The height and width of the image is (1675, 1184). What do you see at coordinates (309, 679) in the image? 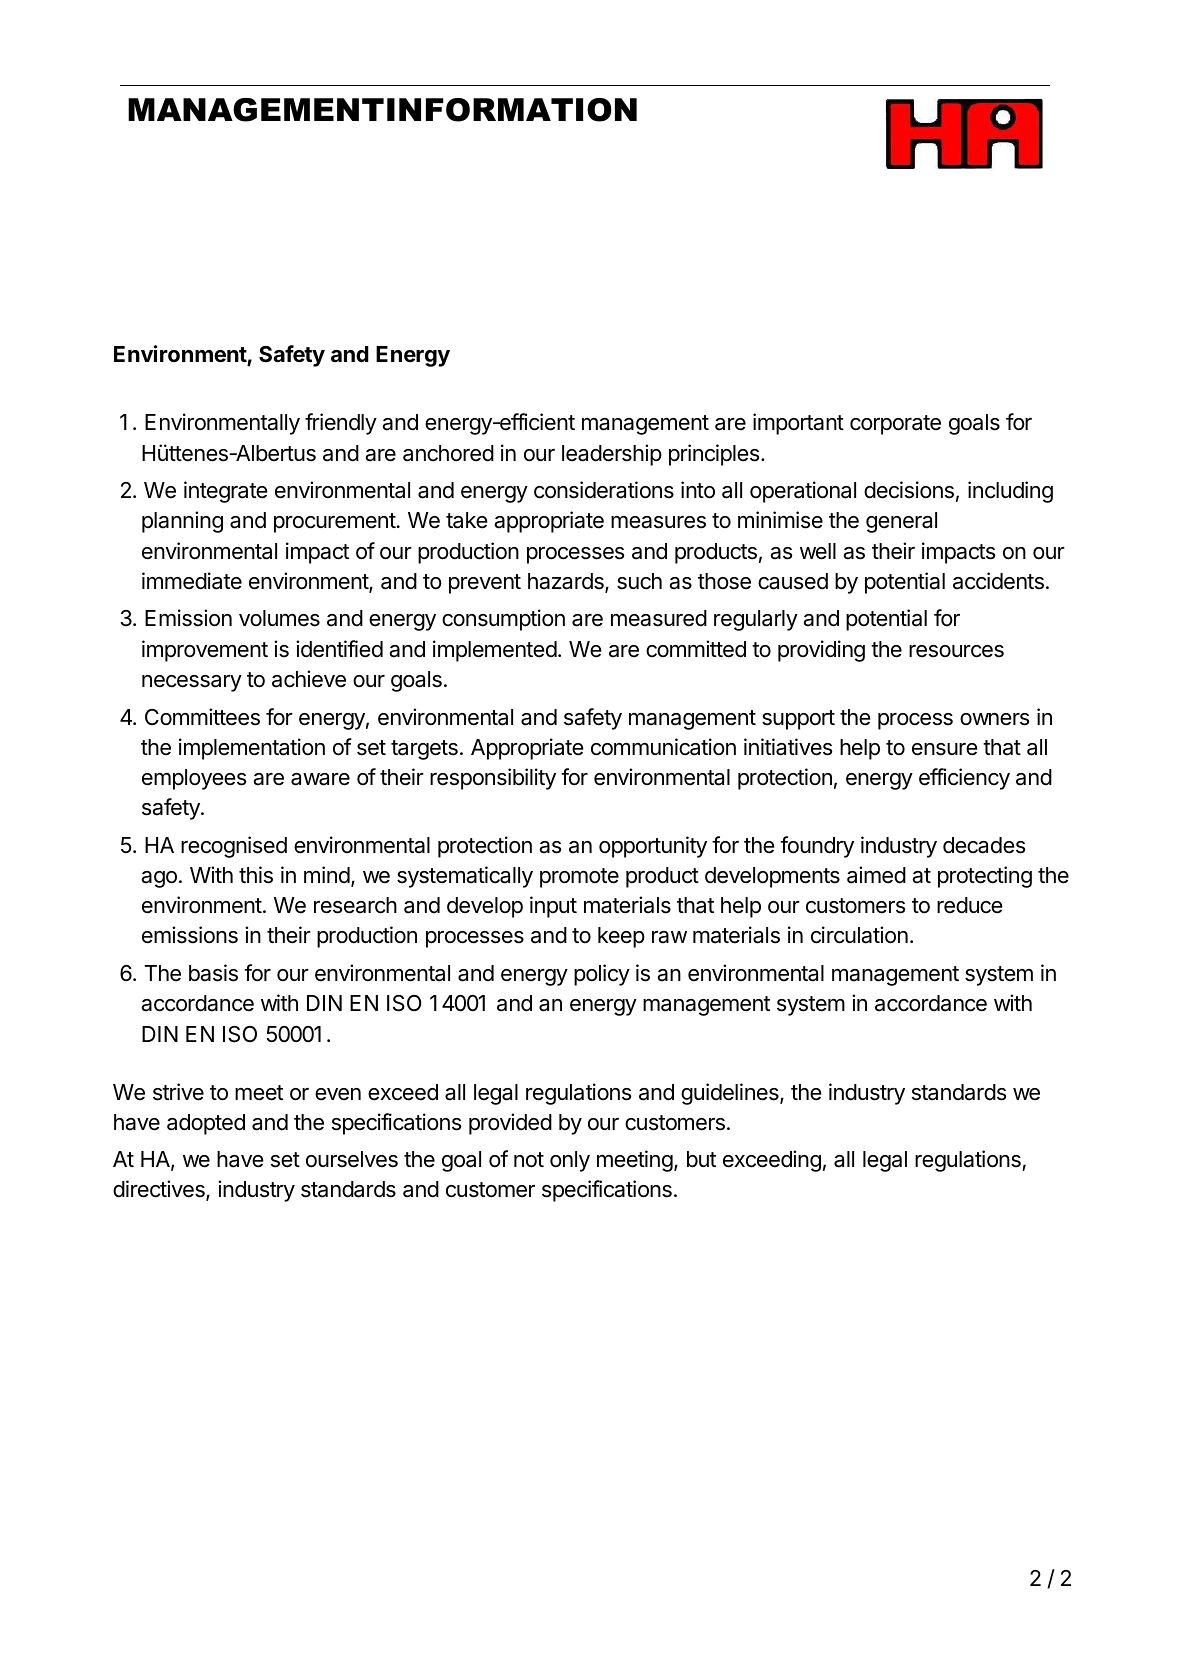
I see `achieve` at bounding box center [309, 679].
